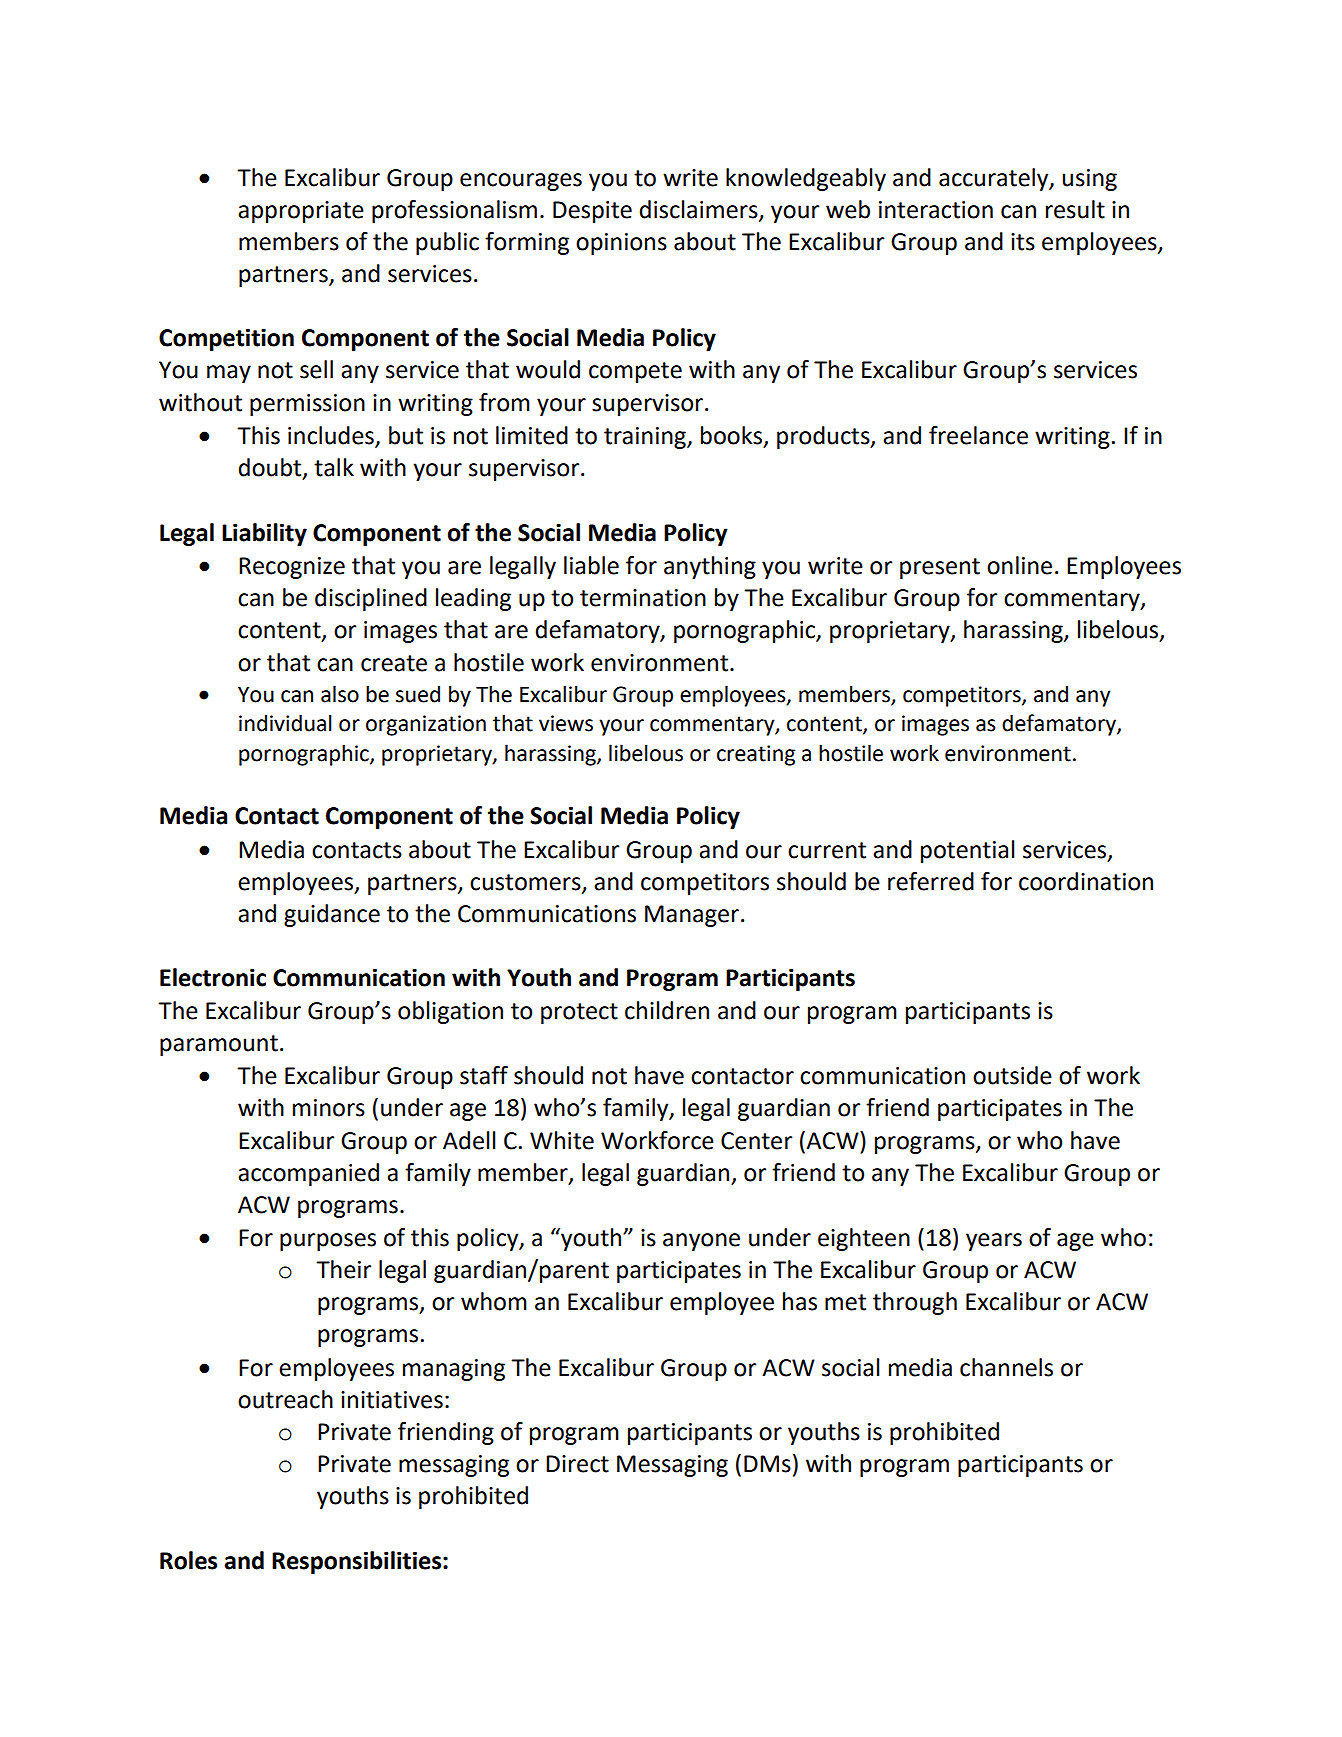  Describe the element at coordinates (301, 212) in the image. I see `appropriate` at that location.
